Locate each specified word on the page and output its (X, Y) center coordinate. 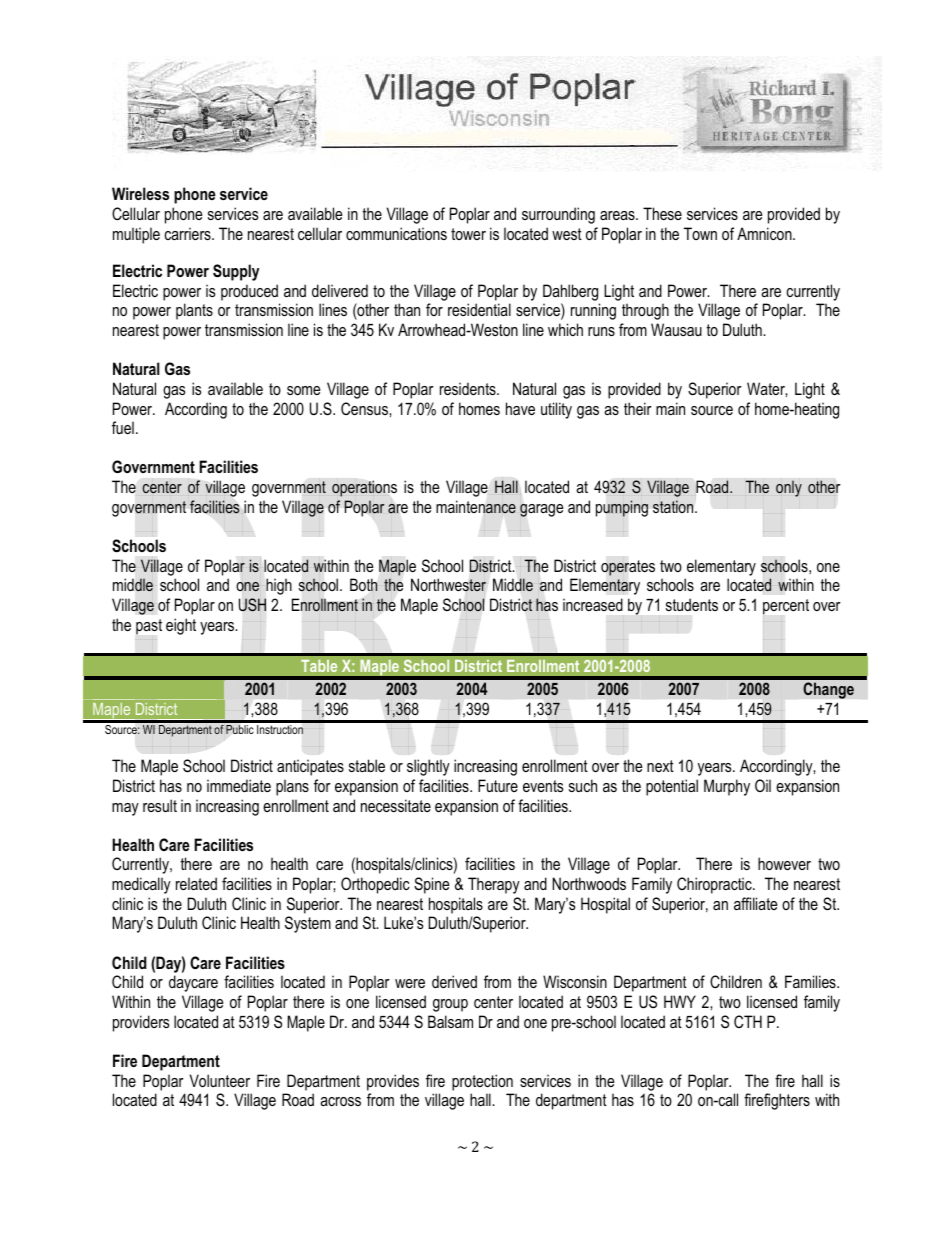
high (279, 586)
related (196, 883)
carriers (188, 233)
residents (469, 388)
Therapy (494, 885)
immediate (239, 785)
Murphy (727, 787)
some (303, 390)
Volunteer (220, 1080)
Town (700, 233)
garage (541, 510)
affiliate (755, 903)
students (692, 604)
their (638, 408)
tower (468, 234)
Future (498, 785)
